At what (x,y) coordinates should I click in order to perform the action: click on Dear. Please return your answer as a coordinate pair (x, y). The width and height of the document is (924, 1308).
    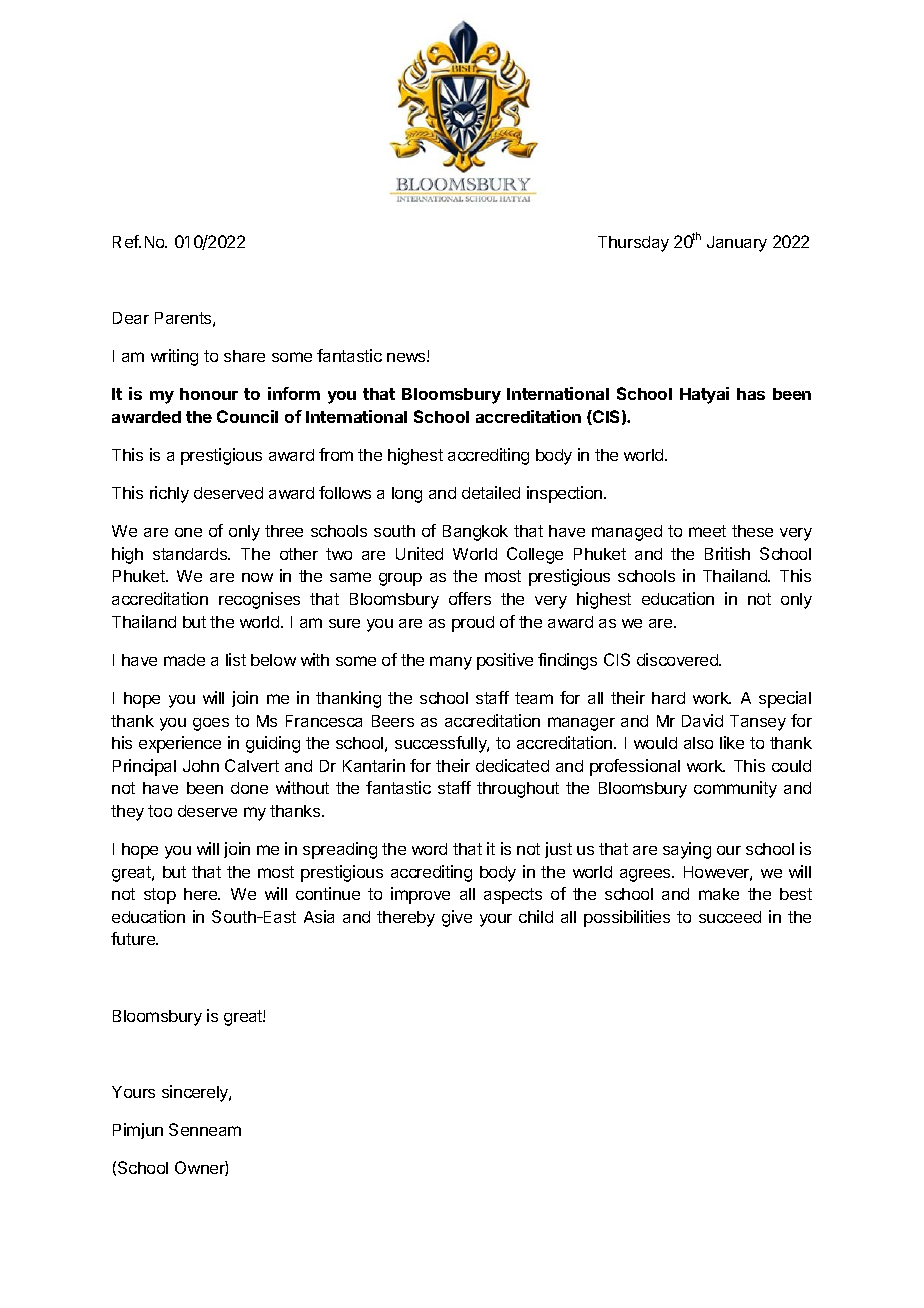
    Looking at the image, I should click on (131, 318).
